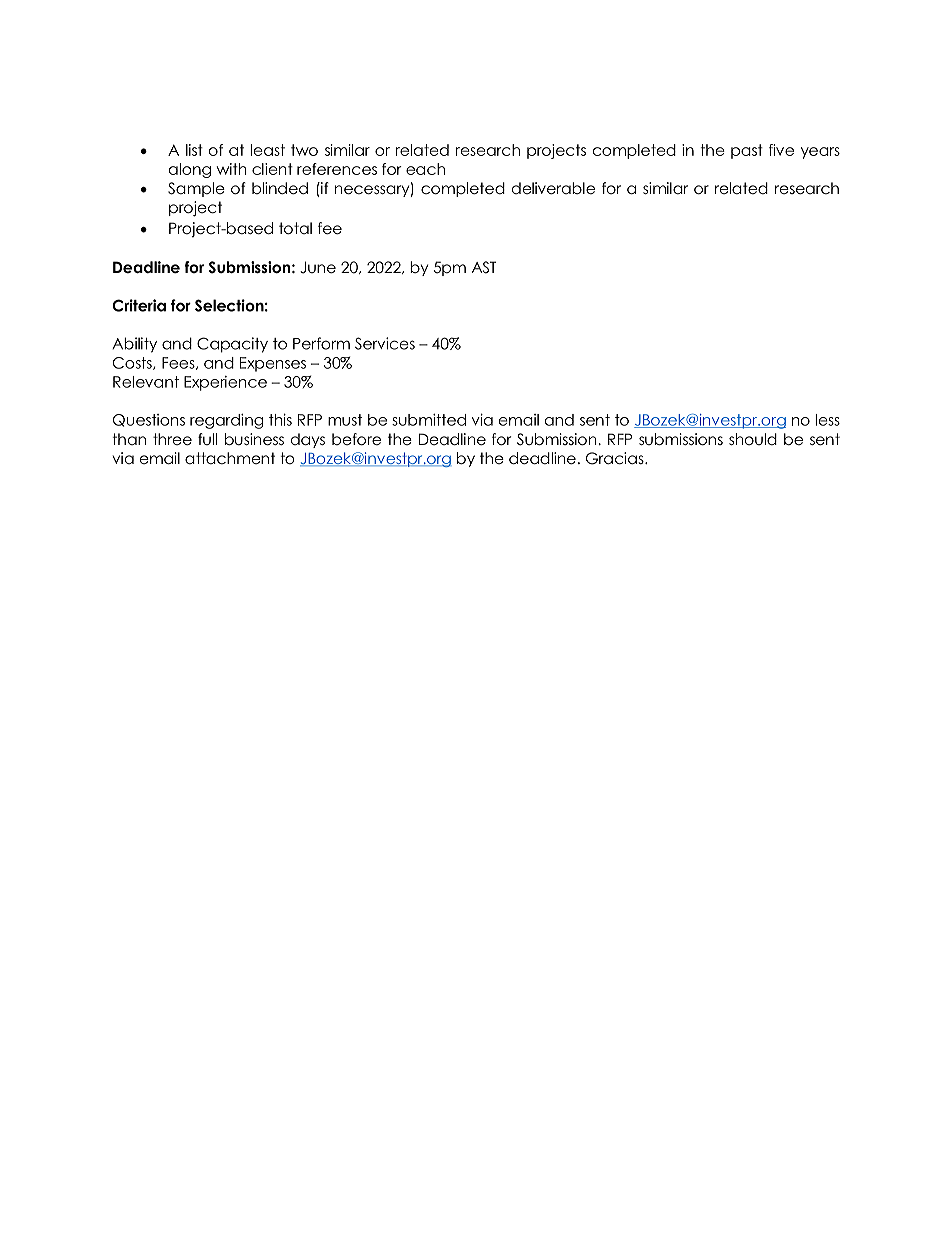 The image size is (952, 1233). I want to click on Services, so click(385, 343).
